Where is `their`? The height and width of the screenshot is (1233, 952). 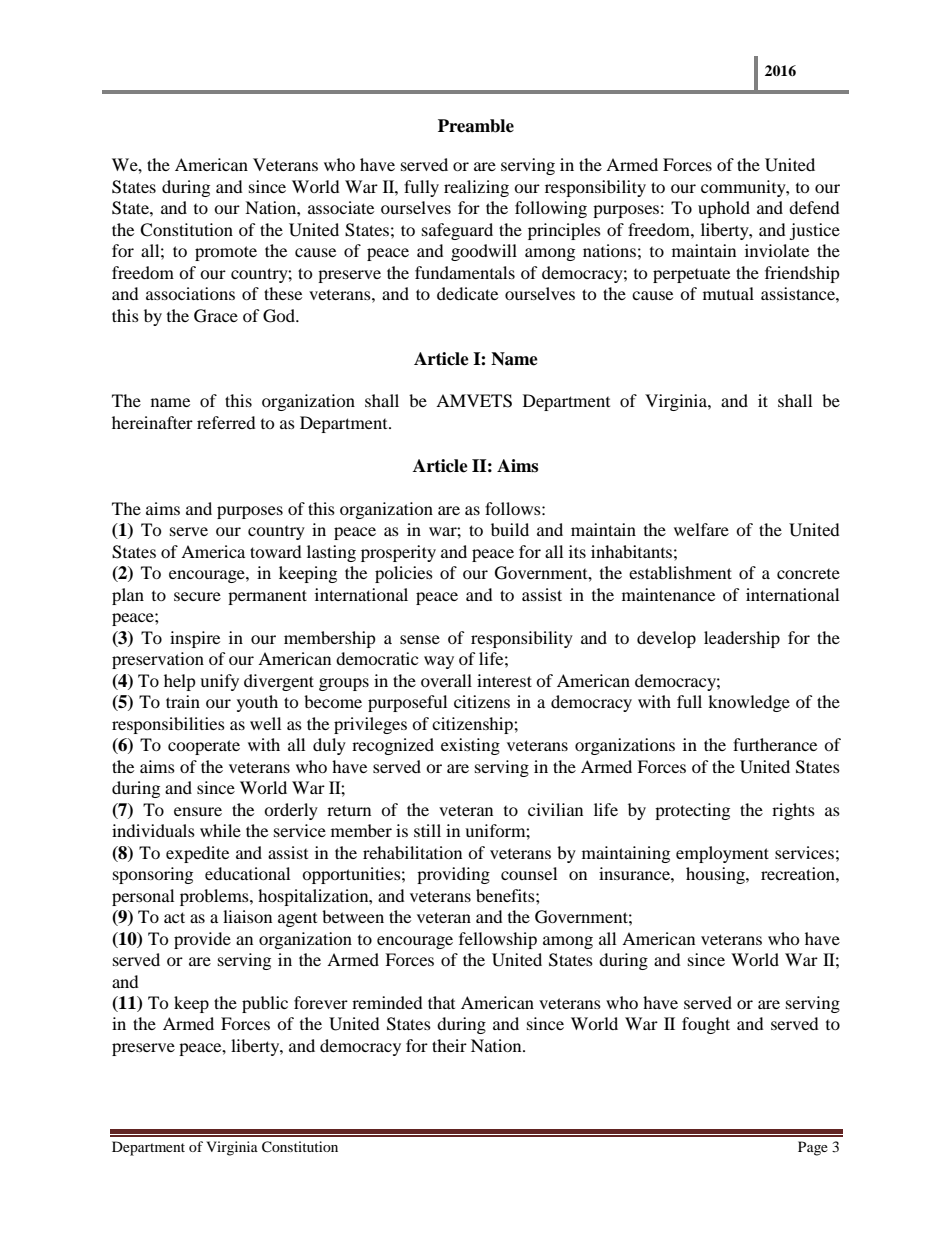 their is located at coordinates (449, 1045).
